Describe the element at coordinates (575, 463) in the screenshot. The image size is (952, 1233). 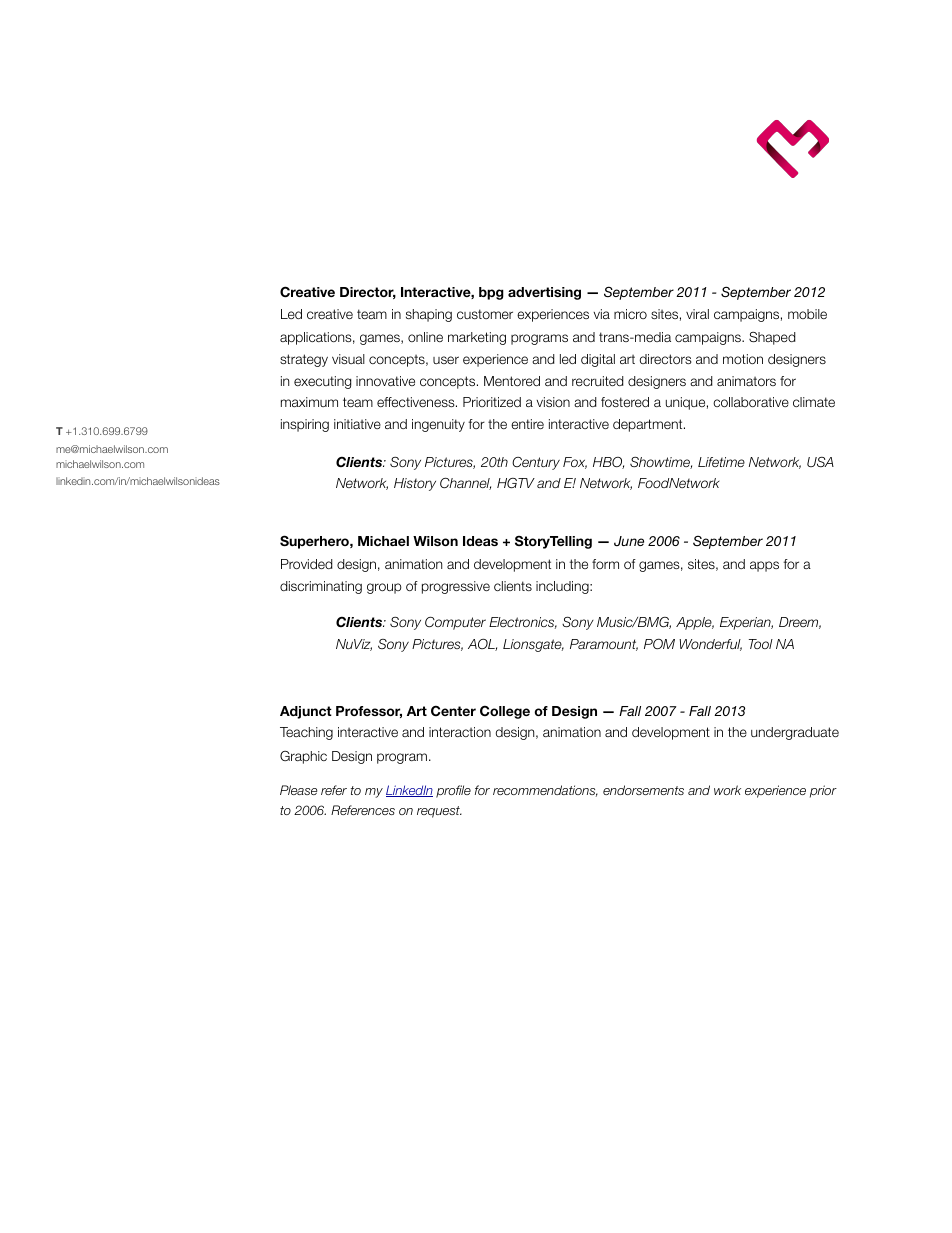
I see `Fox` at that location.
